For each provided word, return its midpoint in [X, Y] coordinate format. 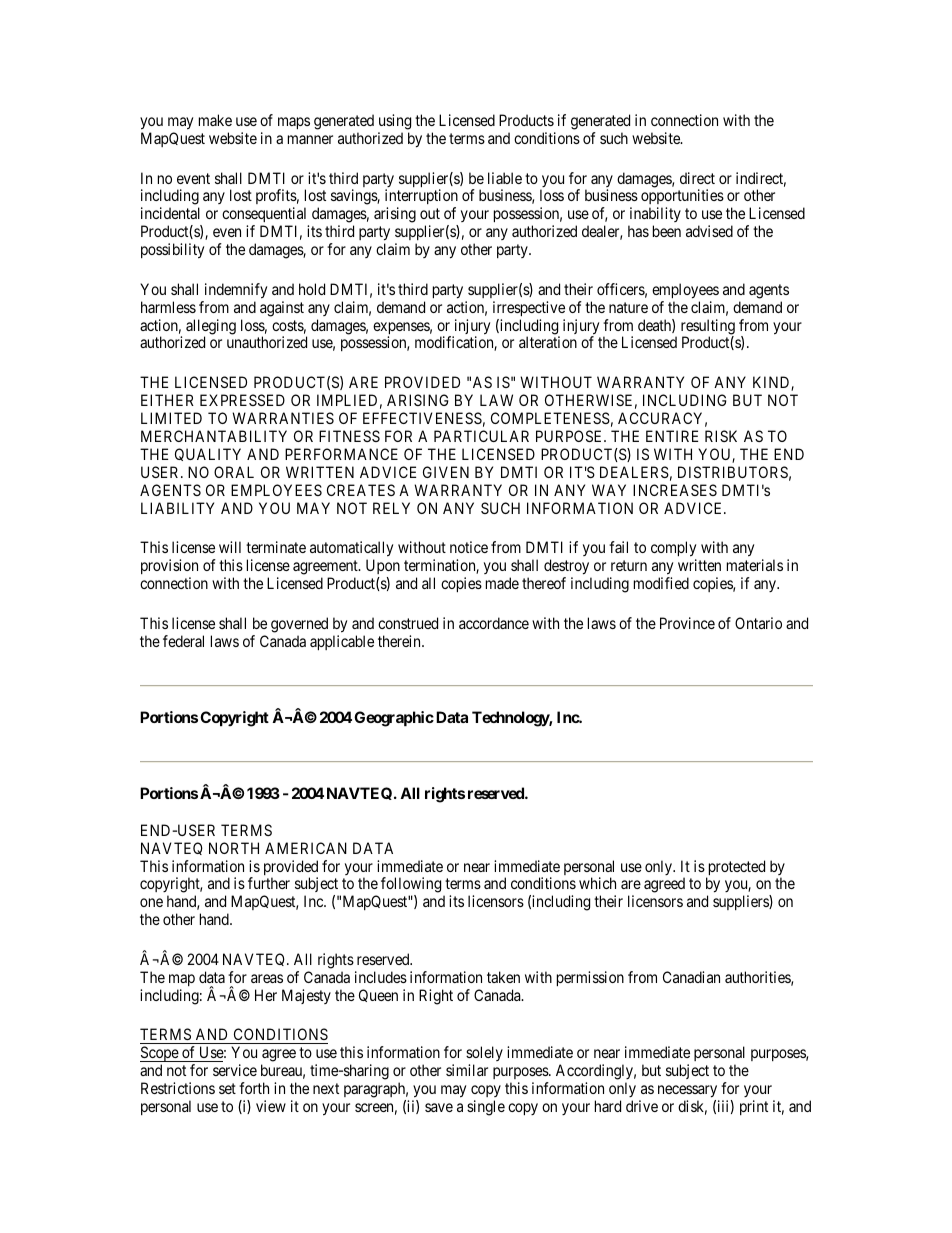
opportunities [682, 198]
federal [183, 641]
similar [467, 1070]
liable [505, 178]
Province [687, 623]
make [215, 120]
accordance [494, 623]
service [235, 1070]
